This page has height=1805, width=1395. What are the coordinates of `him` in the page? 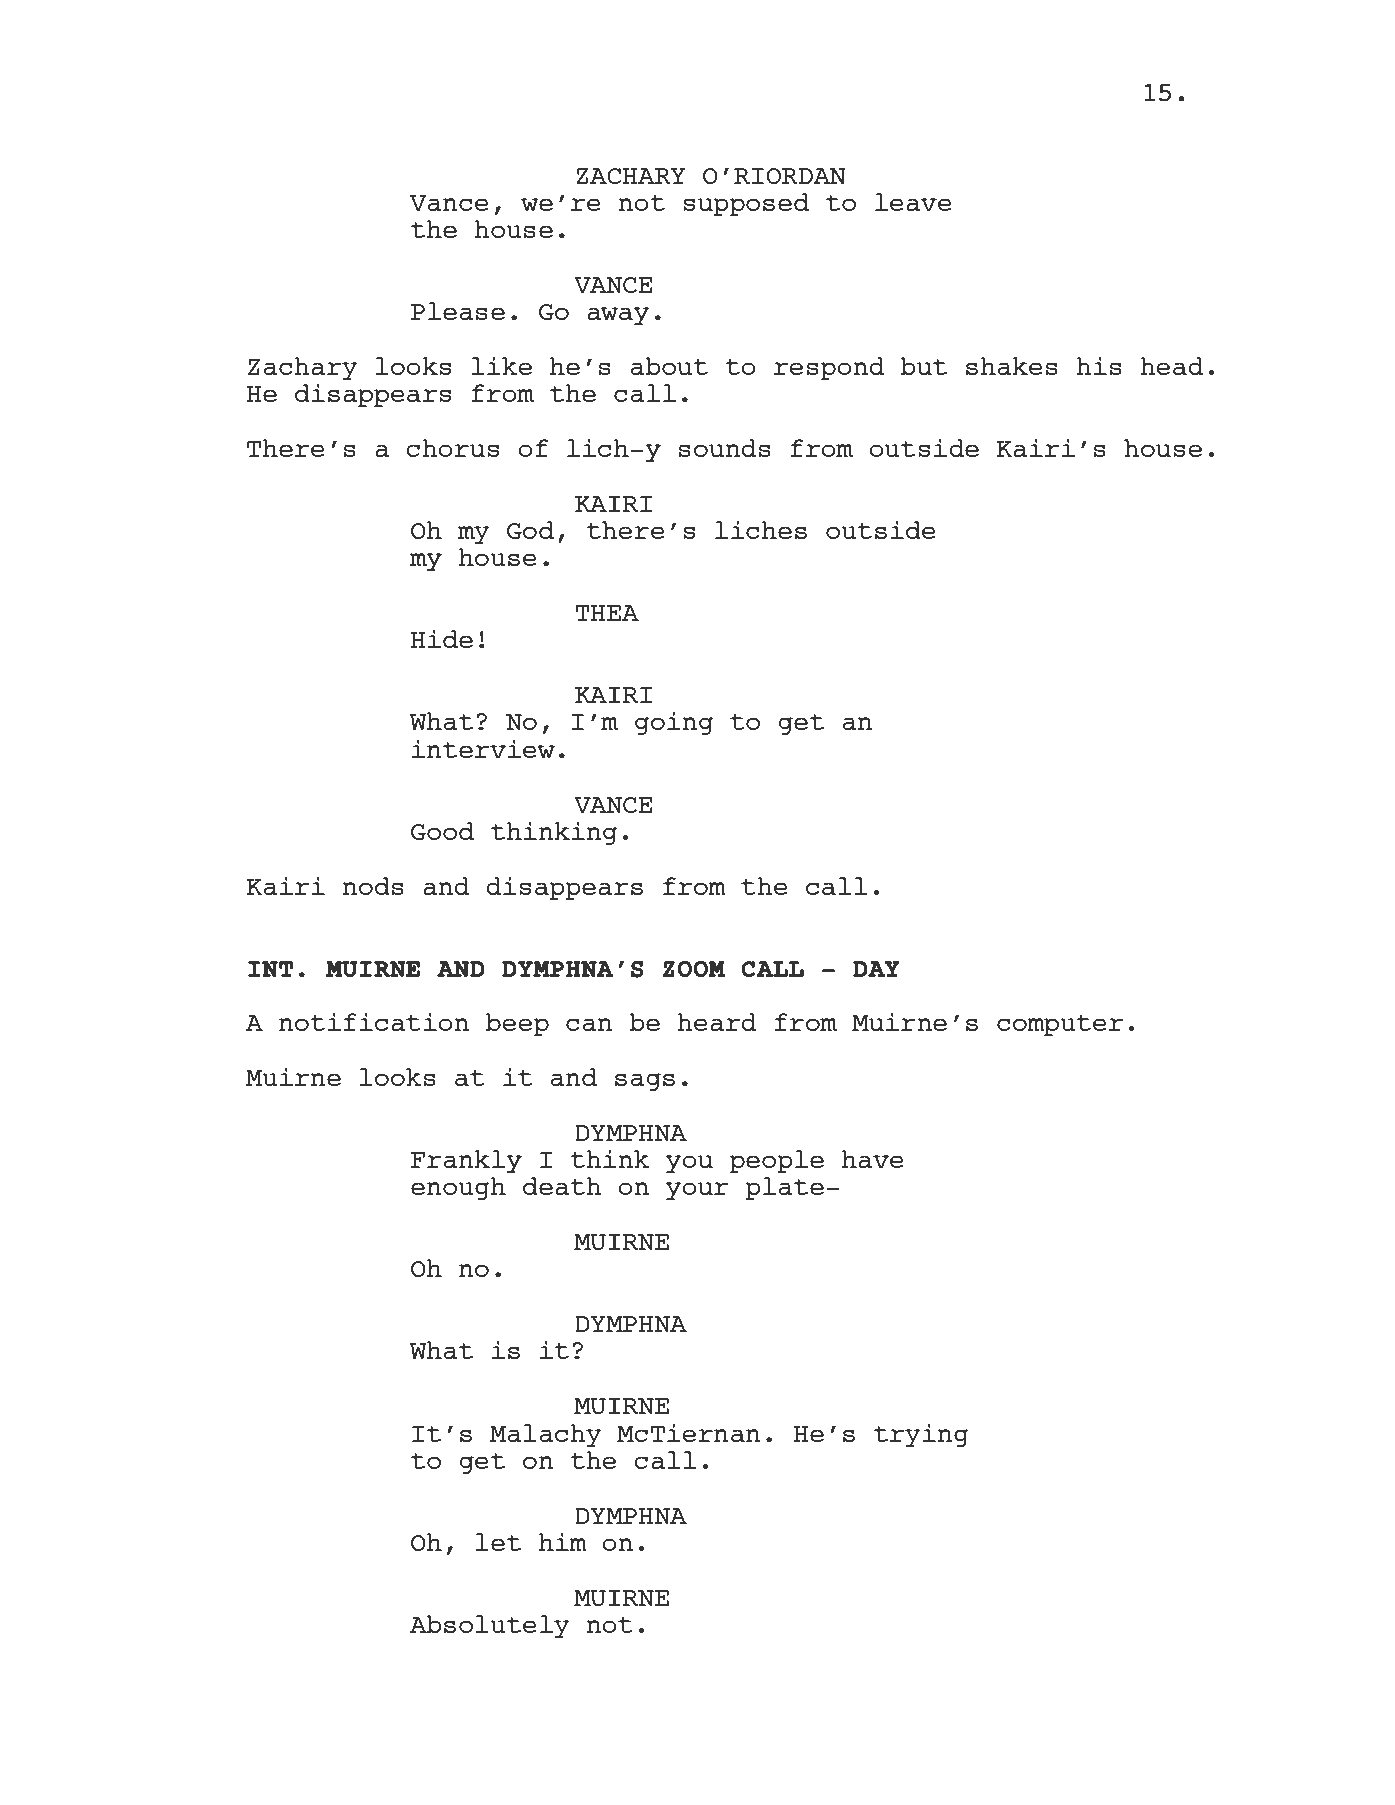 It's located at (563, 1541).
